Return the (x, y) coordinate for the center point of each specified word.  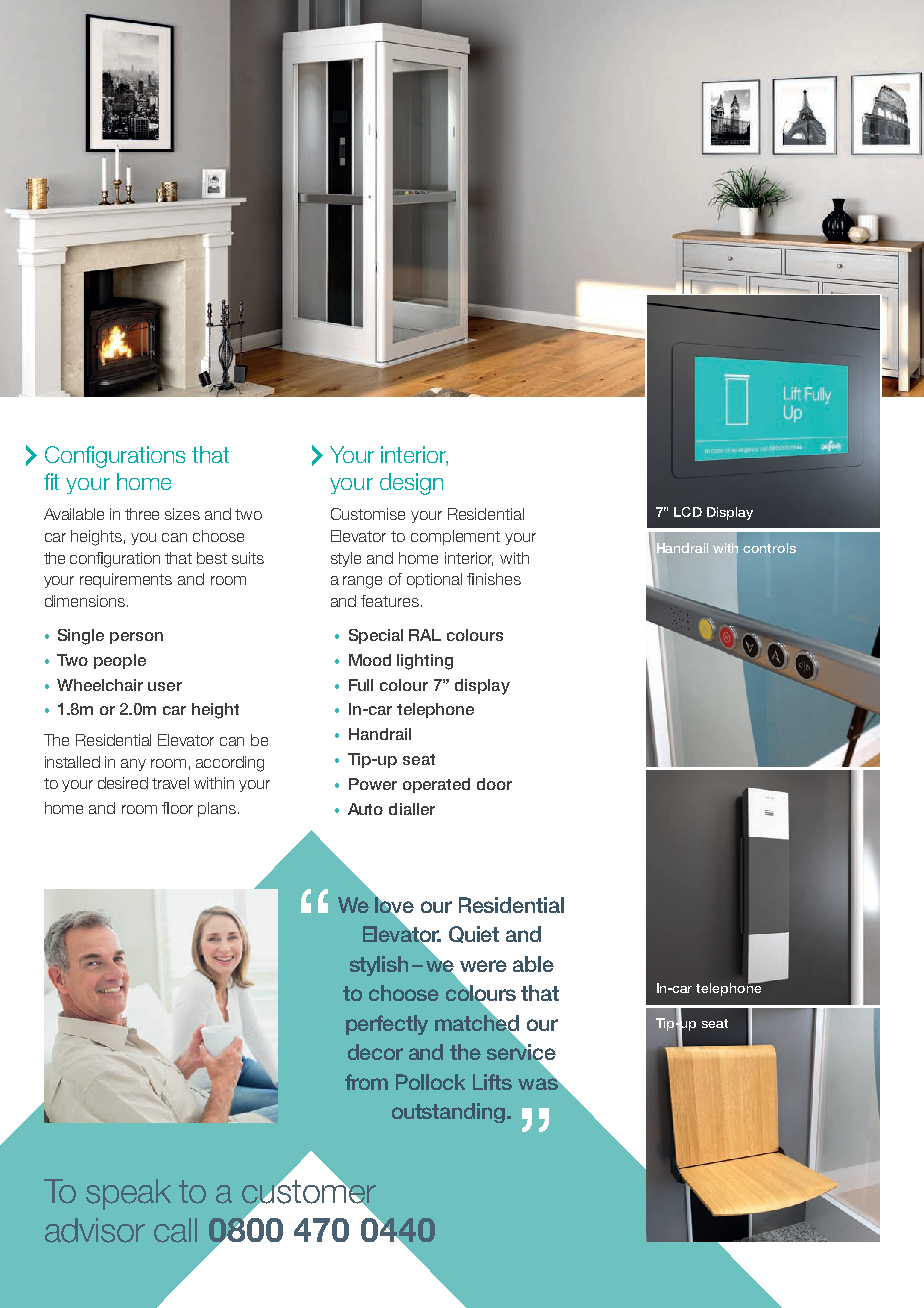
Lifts (492, 1082)
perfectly (387, 1025)
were (483, 966)
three (142, 514)
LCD (688, 512)
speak (128, 1194)
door (494, 784)
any (133, 765)
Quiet (474, 934)
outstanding (450, 1113)
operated (436, 785)
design (411, 484)
